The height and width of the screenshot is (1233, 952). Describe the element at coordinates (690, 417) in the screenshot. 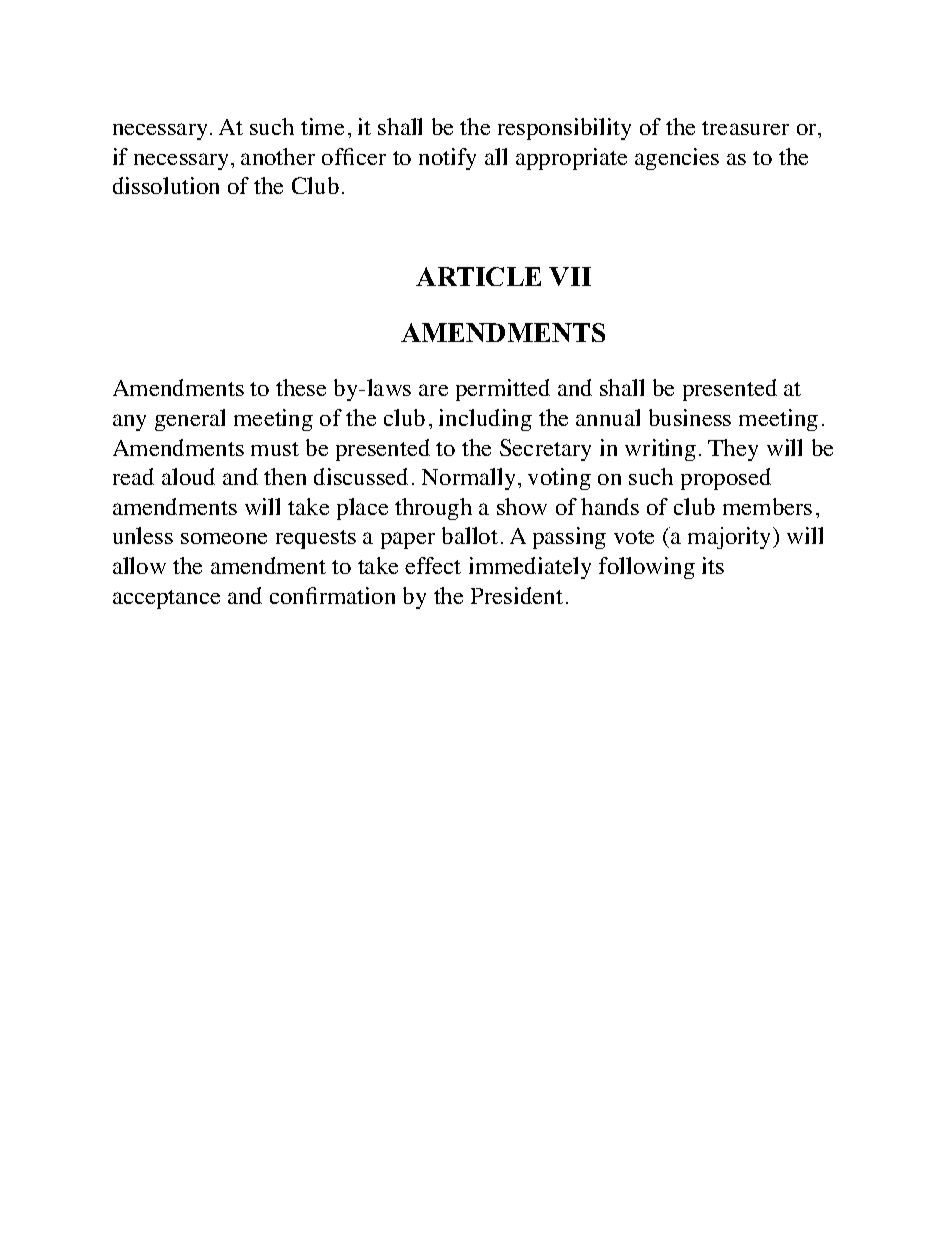

I see `business` at that location.
